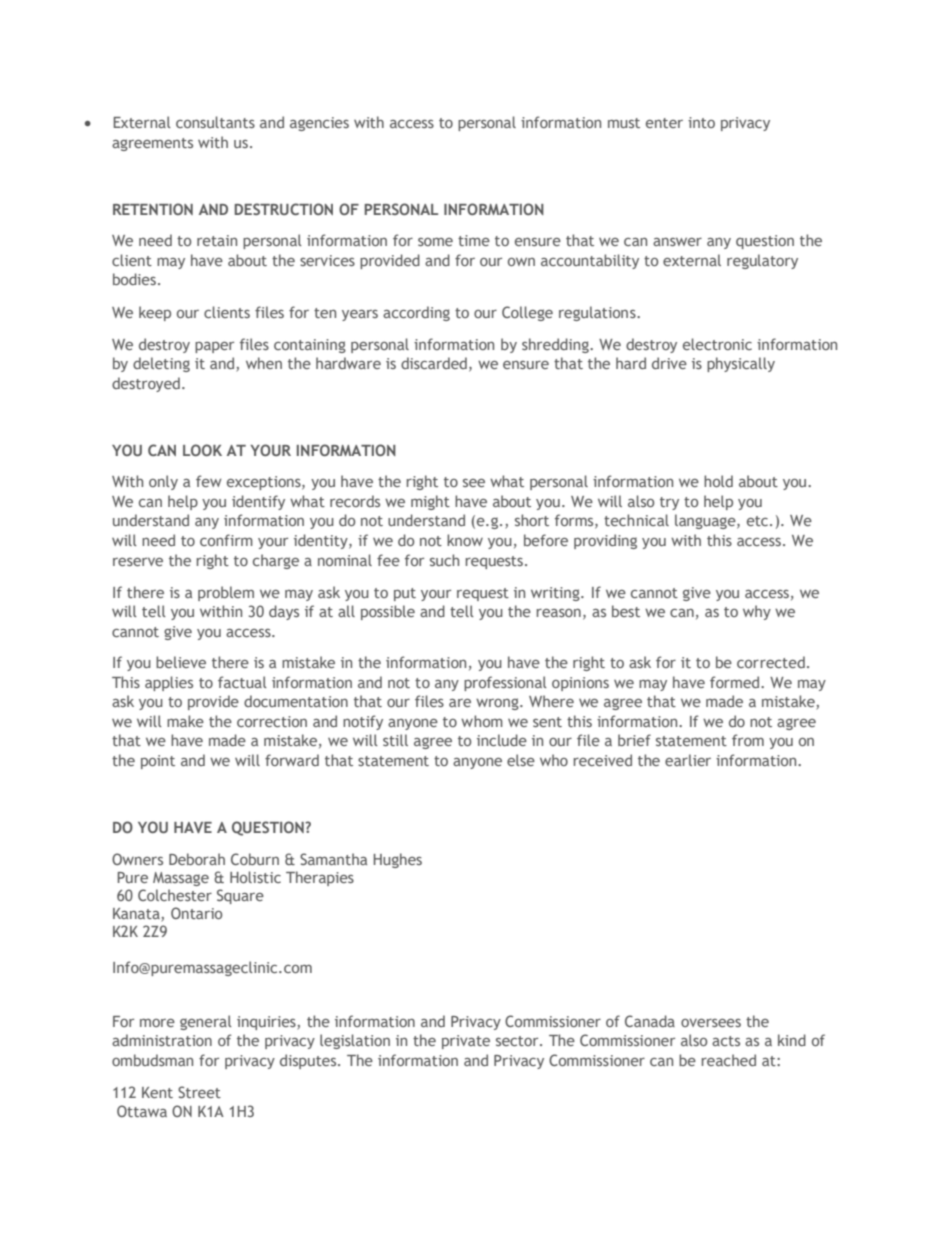 The image size is (952, 1233). I want to click on earlier, so click(688, 760).
